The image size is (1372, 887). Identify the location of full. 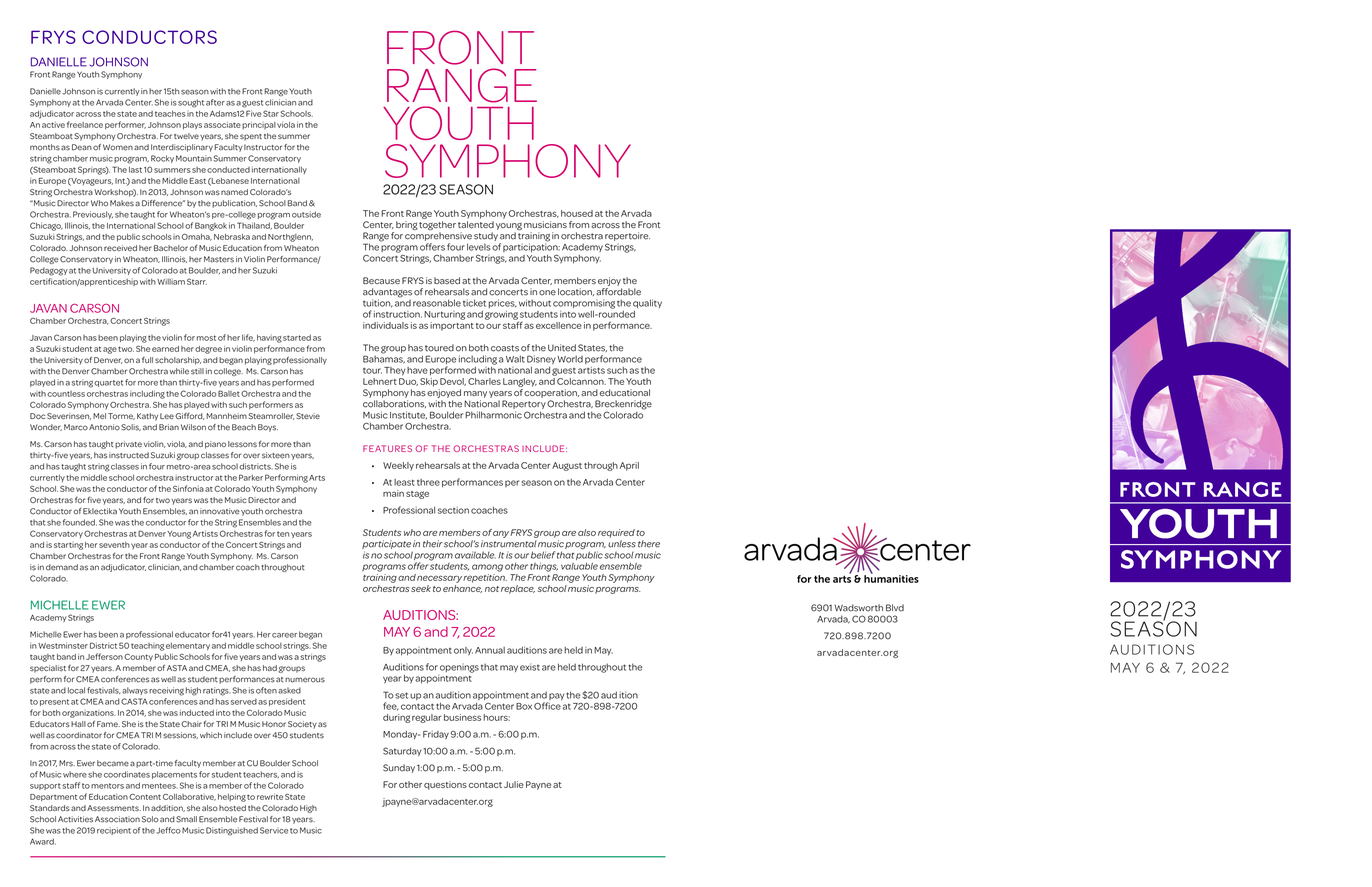
(147, 360).
